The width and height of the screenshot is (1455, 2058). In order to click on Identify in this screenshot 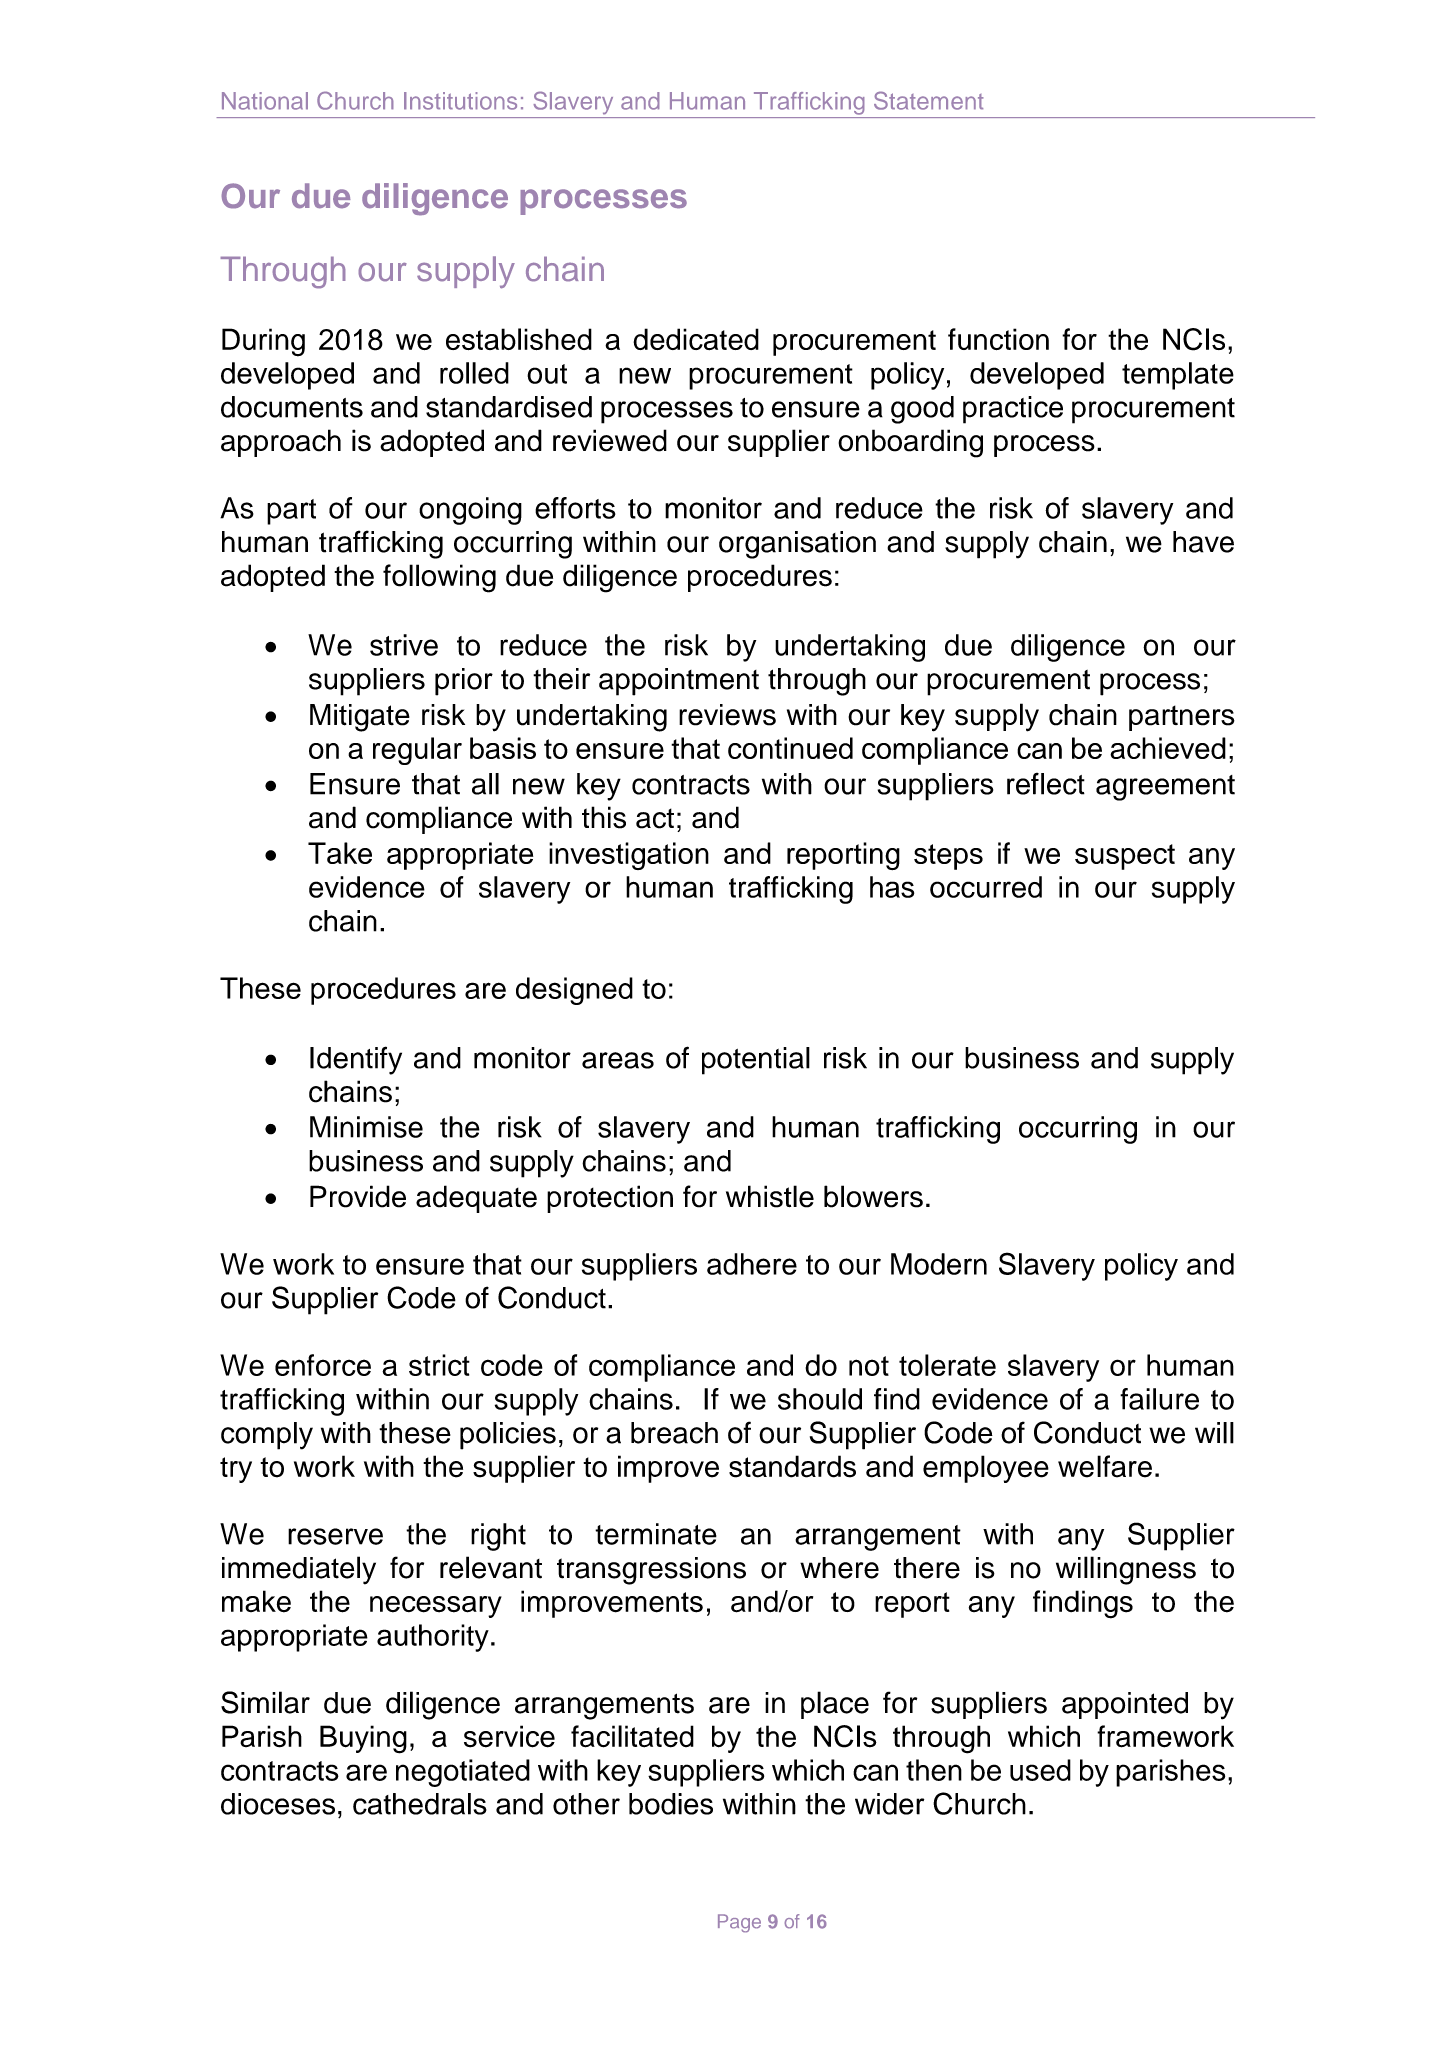, I will do `click(356, 1060)`.
